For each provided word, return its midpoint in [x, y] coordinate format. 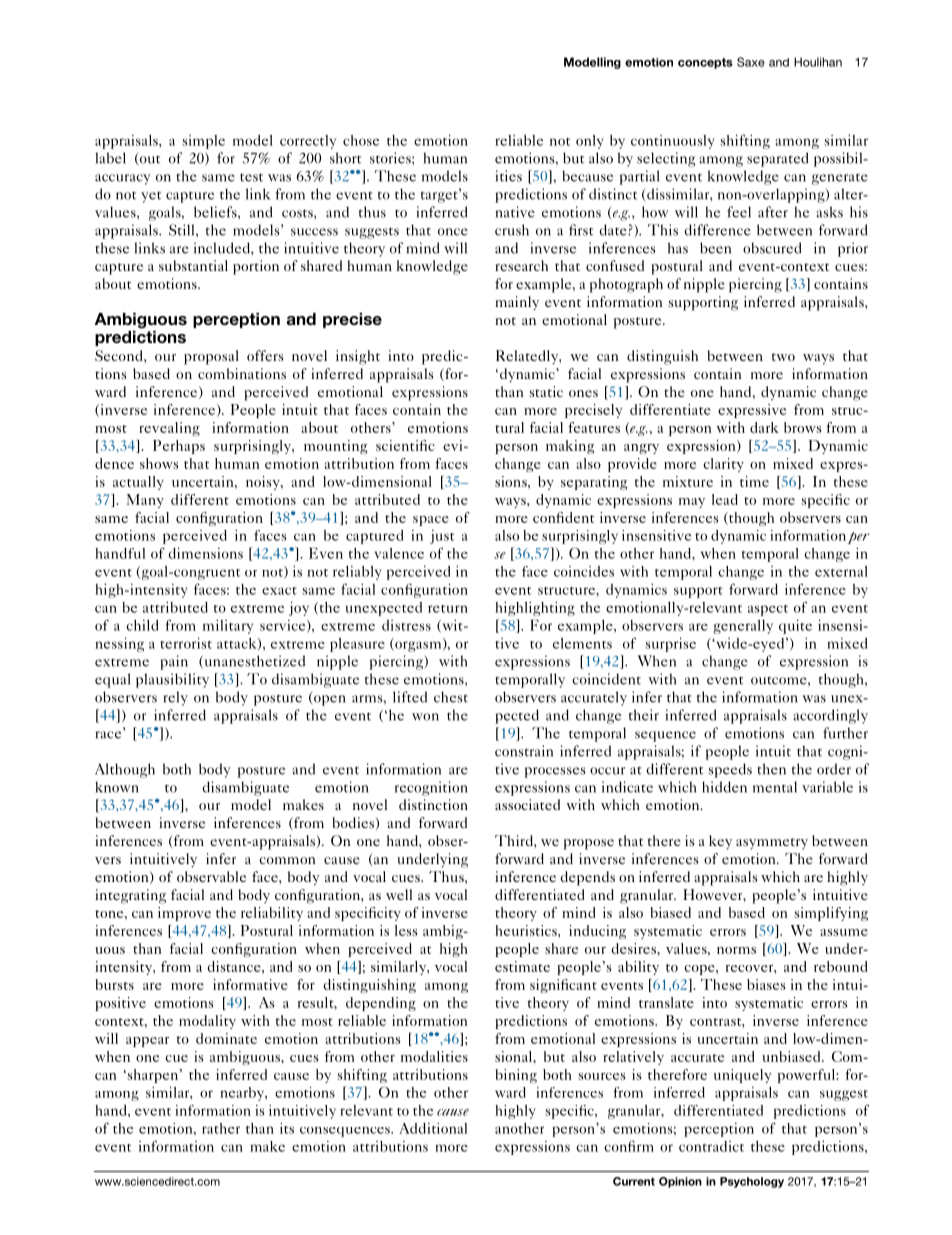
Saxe [751, 62]
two [783, 357]
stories [391, 158]
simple [203, 142]
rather [221, 1128]
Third [515, 840]
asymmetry [772, 844]
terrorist [186, 643]
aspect [768, 610]
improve [184, 914]
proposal [211, 357]
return [448, 609]
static [546, 391]
